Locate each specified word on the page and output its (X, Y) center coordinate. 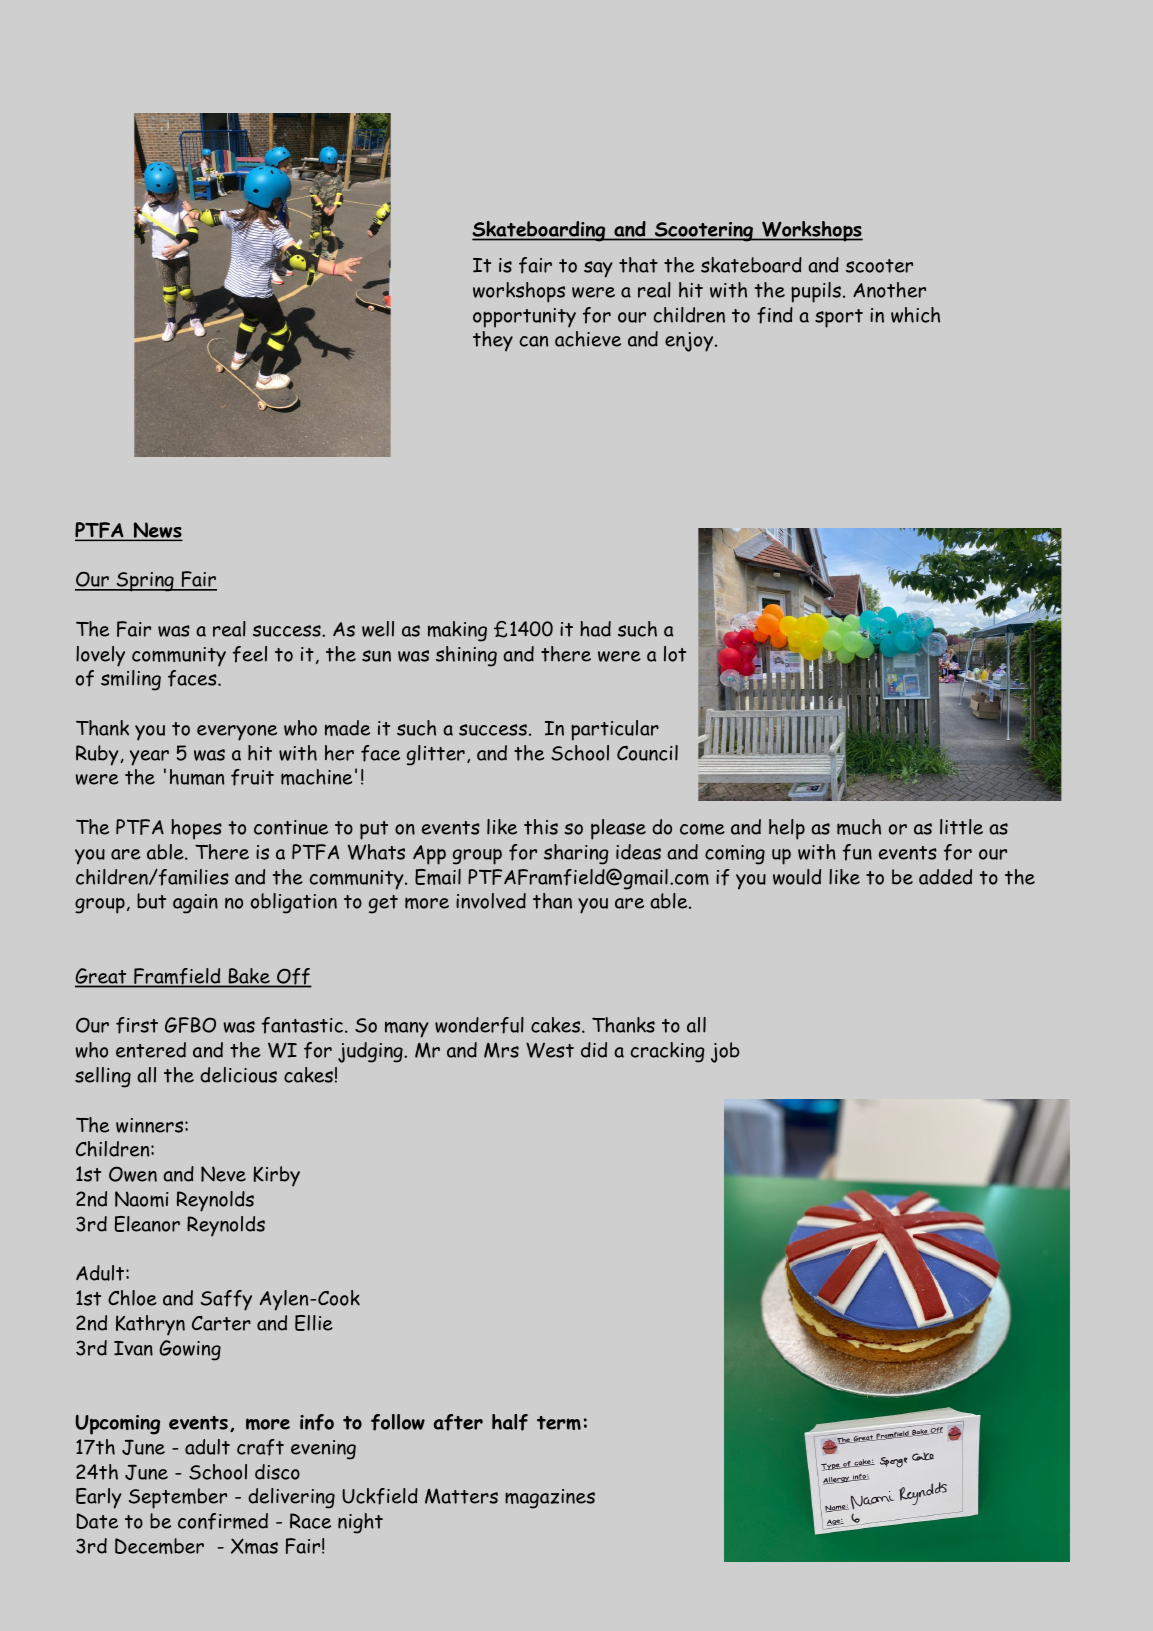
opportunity (524, 318)
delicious (238, 1075)
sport (839, 318)
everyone (237, 733)
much (859, 827)
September (178, 1498)
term (559, 1423)
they (493, 341)
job (725, 1052)
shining (466, 656)
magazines (550, 1499)
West (550, 1050)
